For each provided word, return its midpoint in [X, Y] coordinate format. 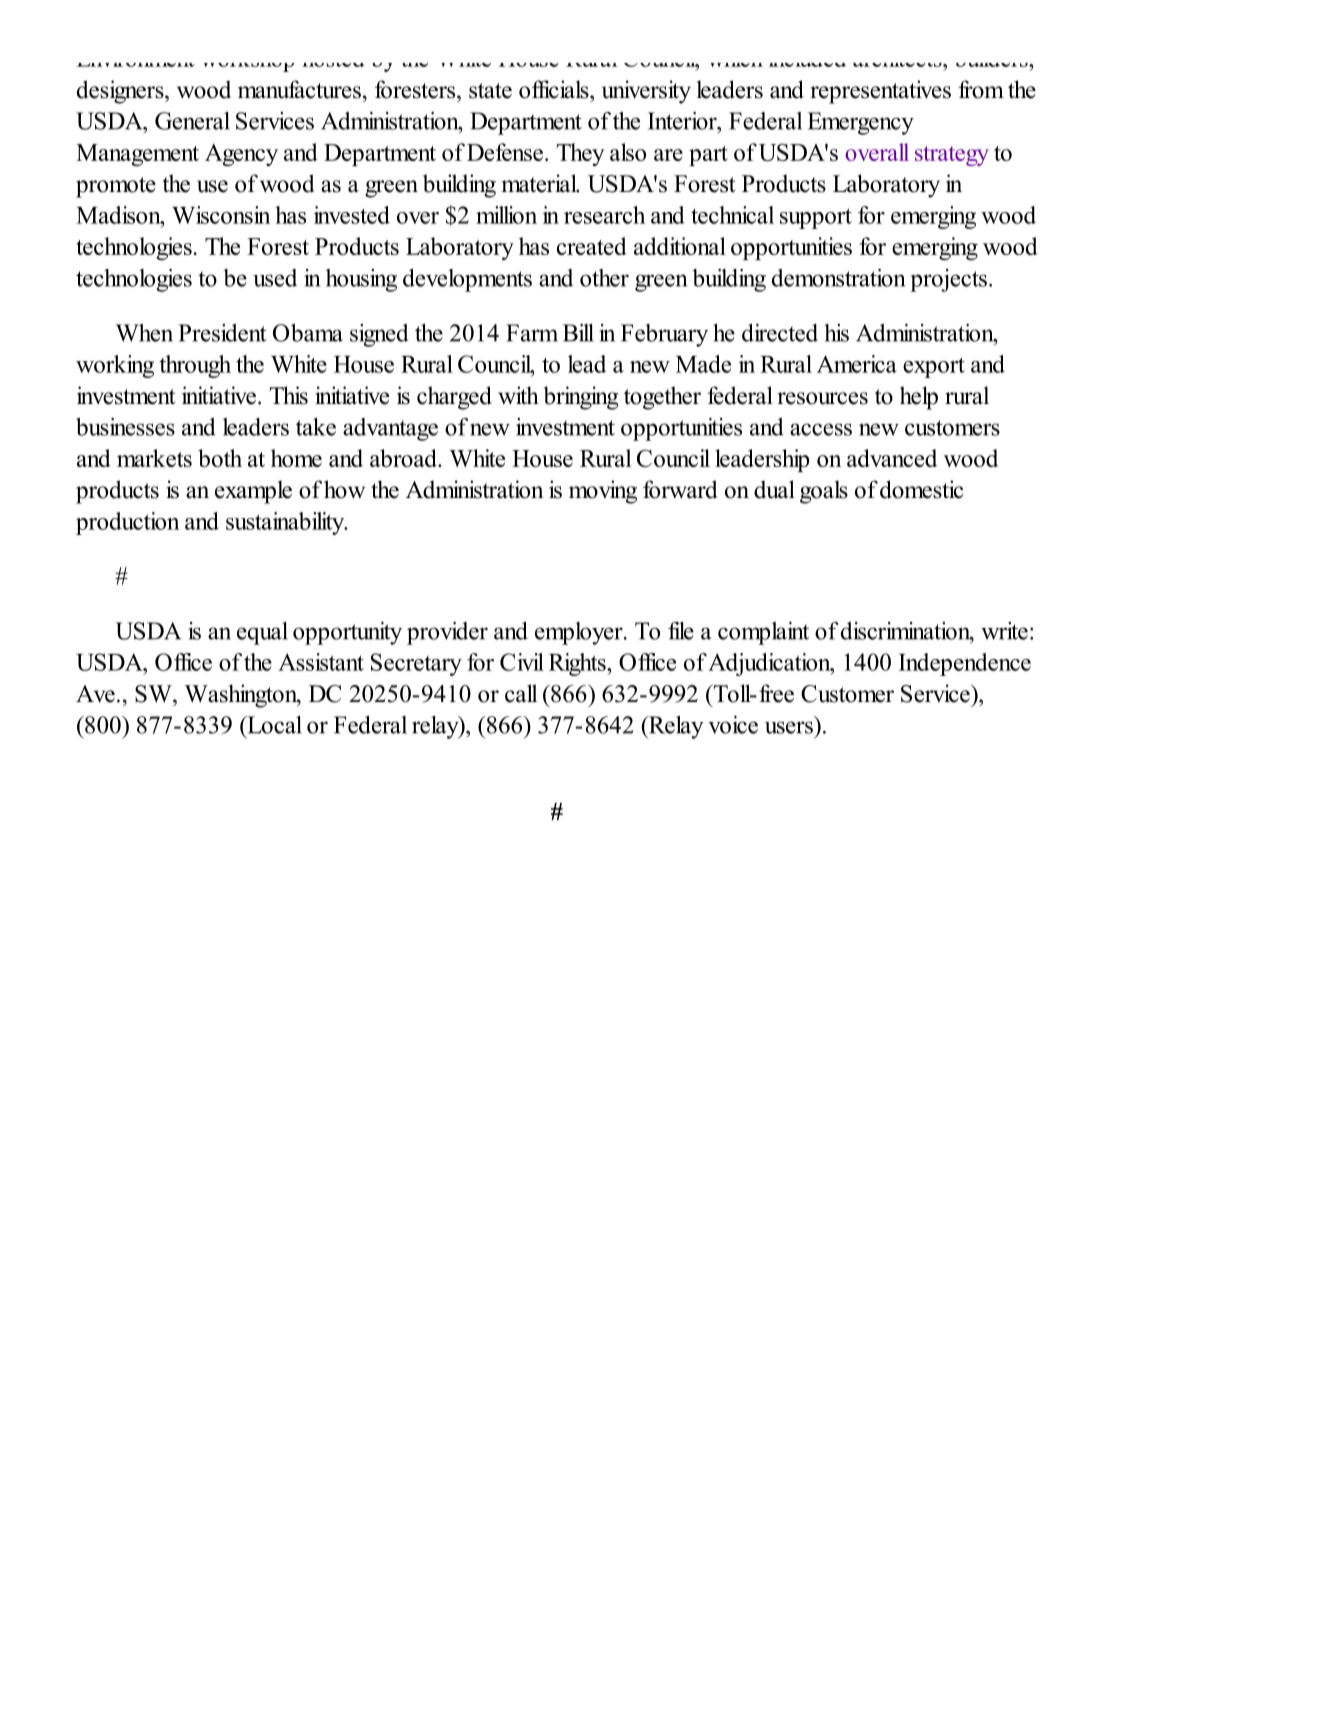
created [592, 246]
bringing [581, 398]
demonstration [838, 278]
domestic [921, 489]
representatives [880, 92]
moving [603, 492]
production [128, 523]
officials [555, 89]
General [192, 121]
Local [273, 725]
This [288, 395]
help [919, 398]
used [275, 278]
